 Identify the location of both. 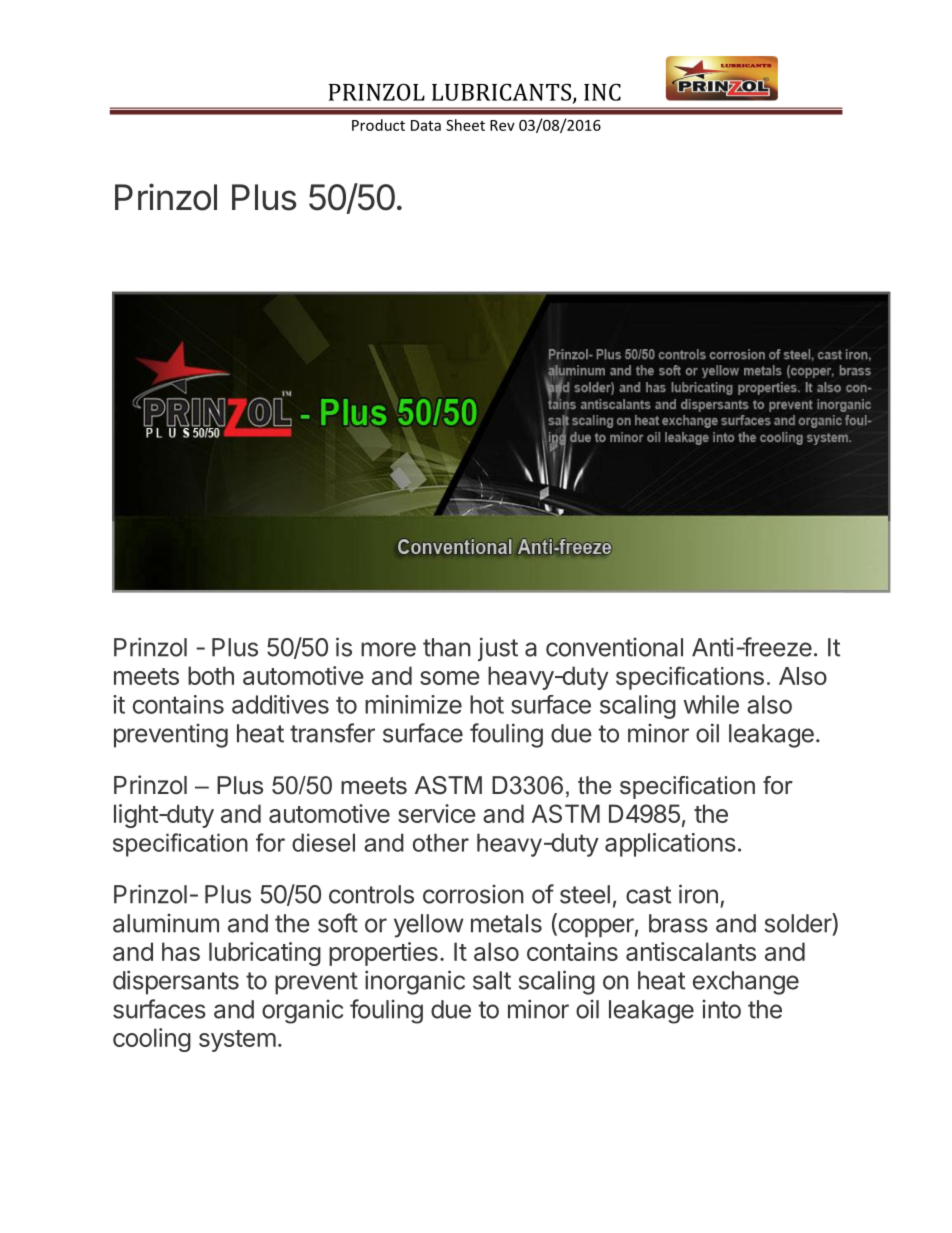
(211, 675).
